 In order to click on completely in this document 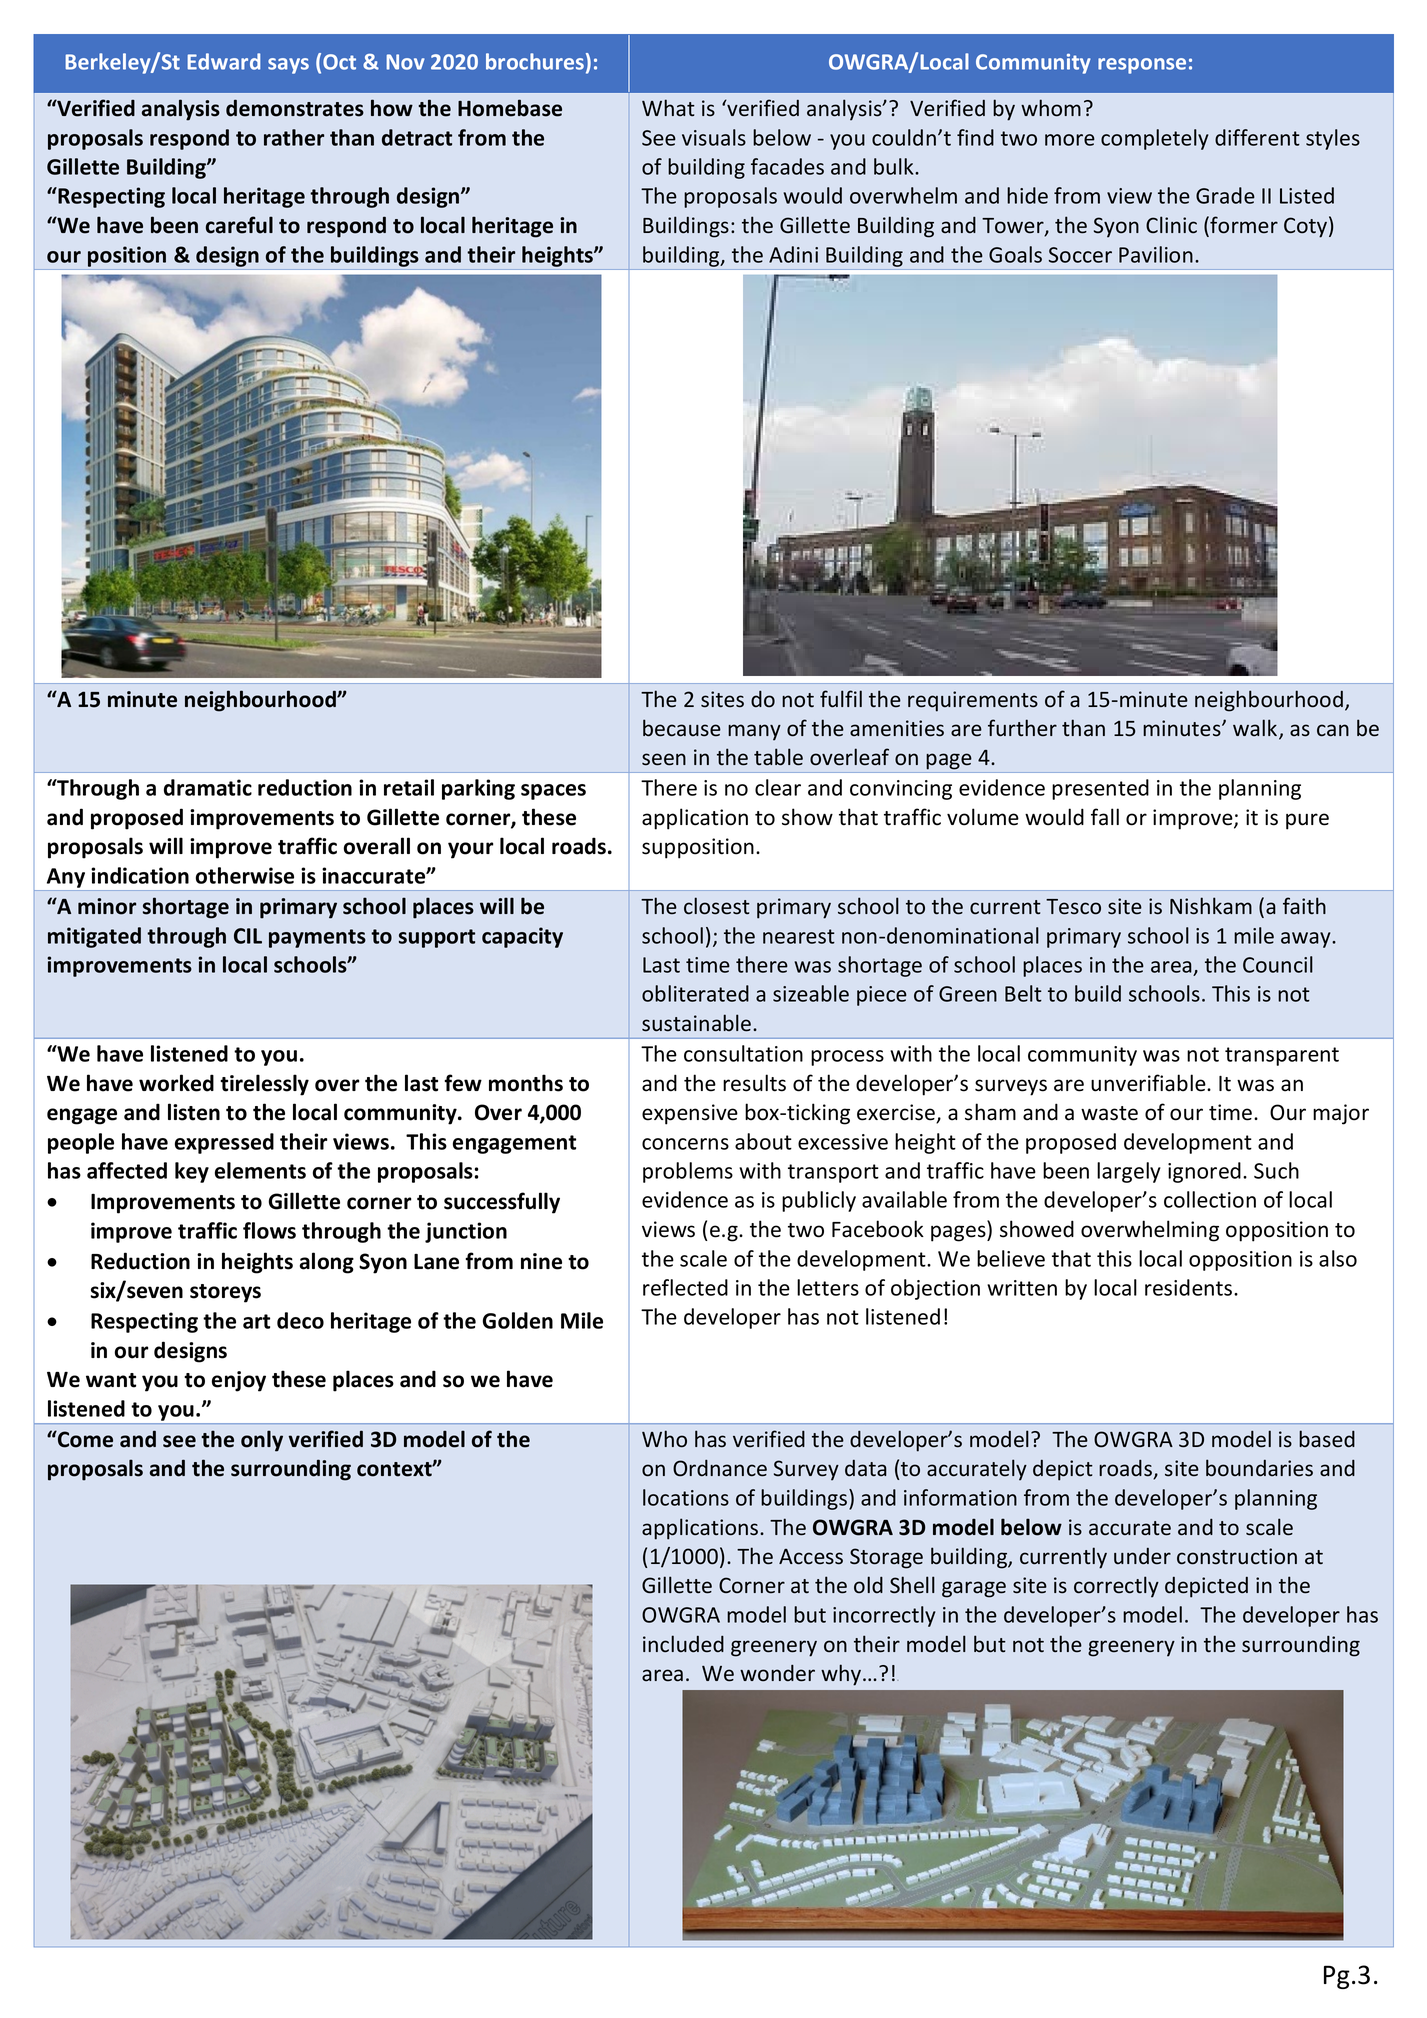, I will do `click(1155, 139)`.
